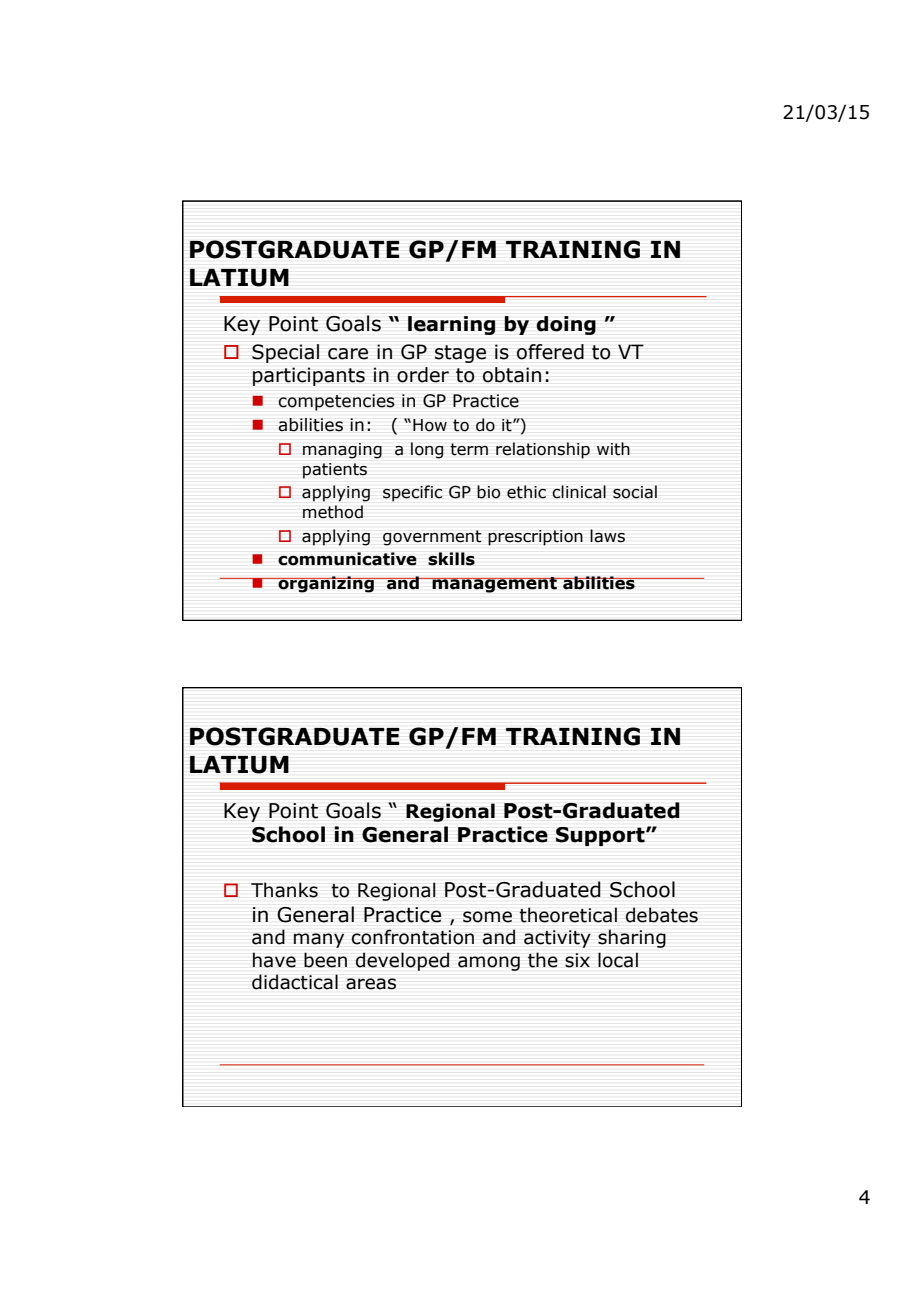  I want to click on been, so click(325, 960).
